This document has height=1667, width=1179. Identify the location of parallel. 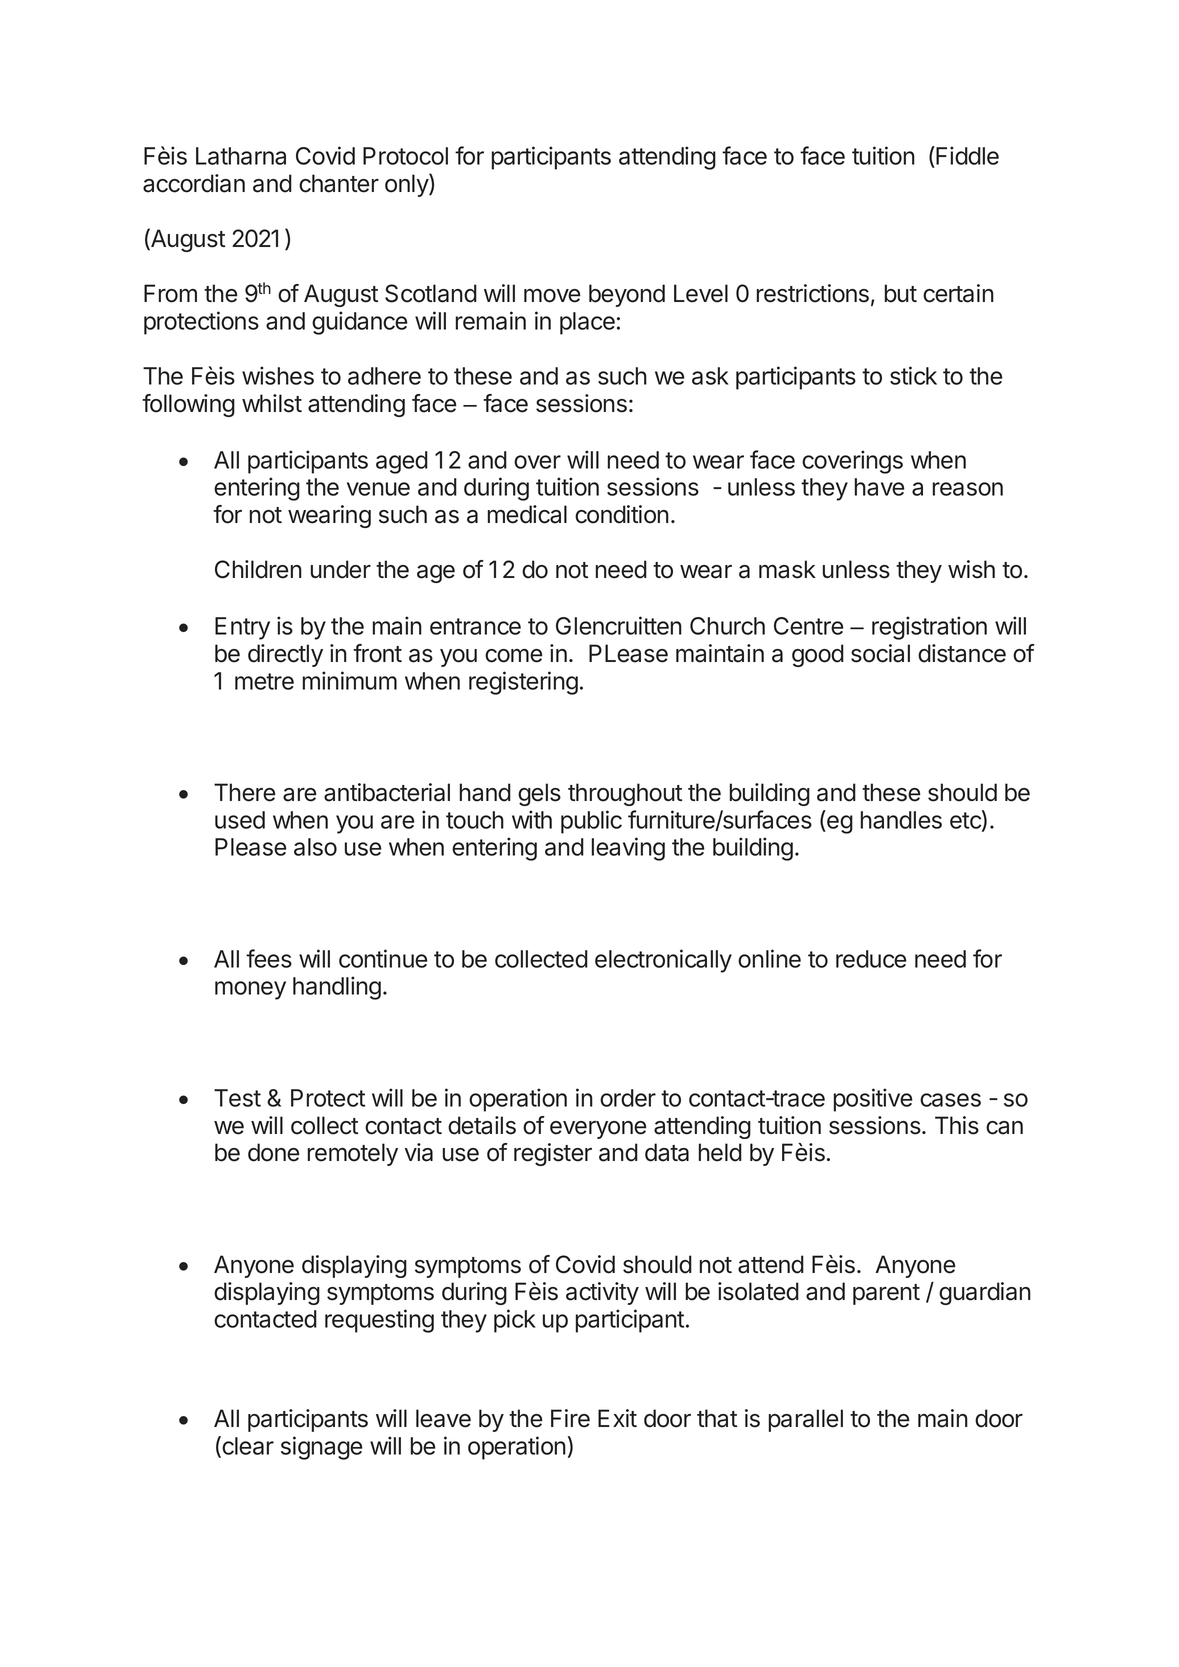
(806, 1420).
